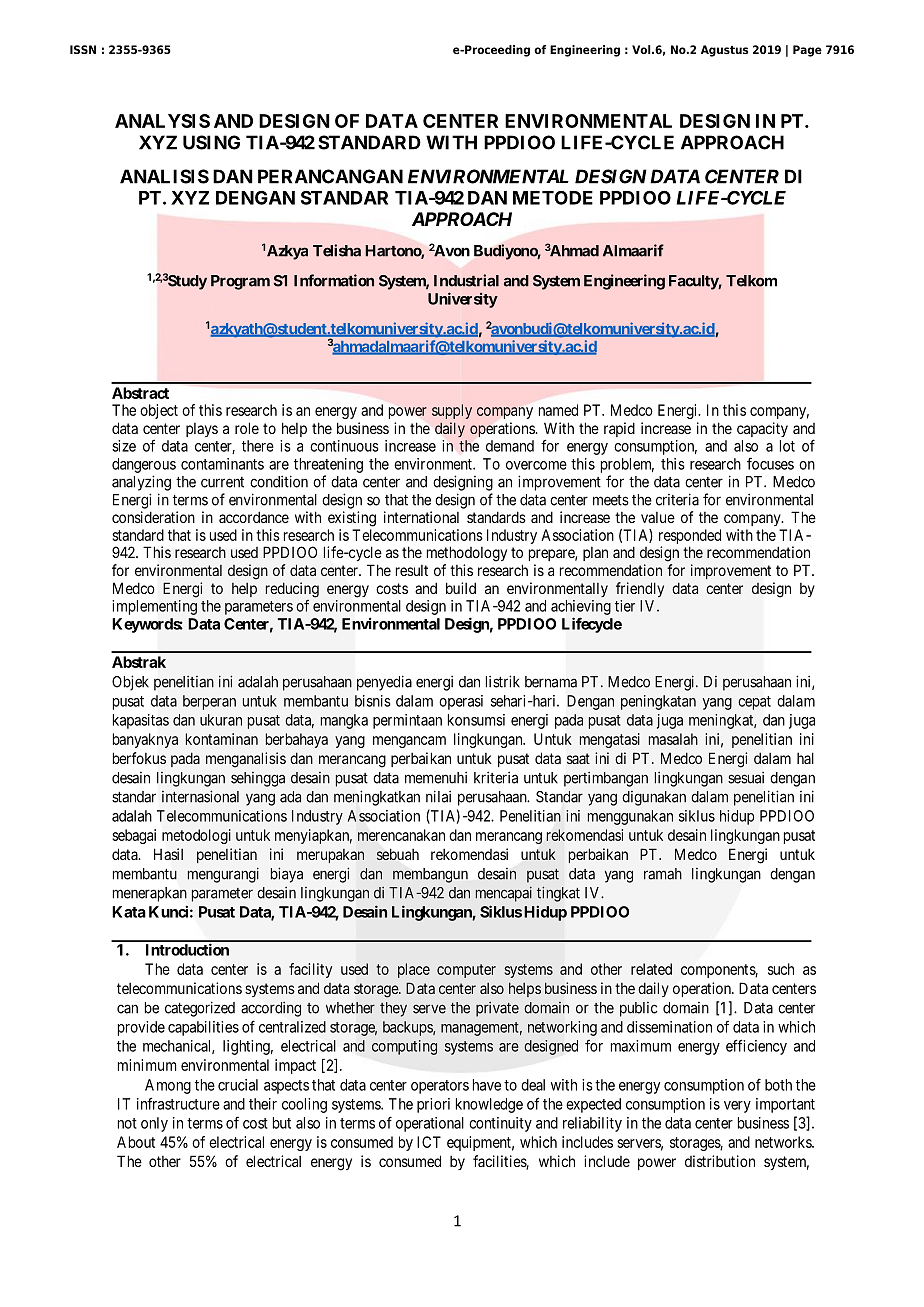  I want to click on friendly, so click(640, 589).
